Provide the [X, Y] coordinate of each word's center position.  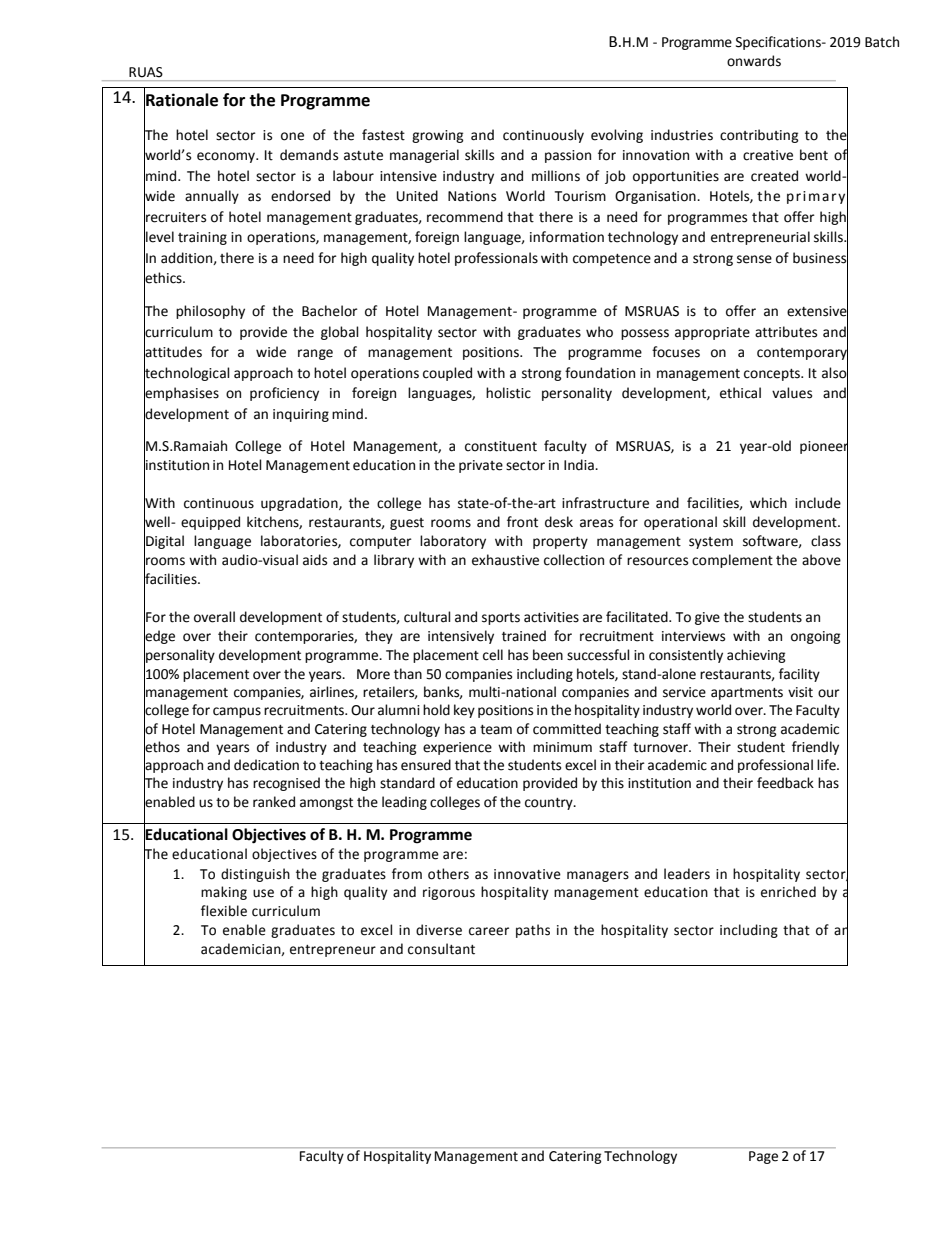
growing [438, 136]
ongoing [816, 637]
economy [227, 157]
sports [501, 619]
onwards [754, 61]
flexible [224, 911]
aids [315, 560]
